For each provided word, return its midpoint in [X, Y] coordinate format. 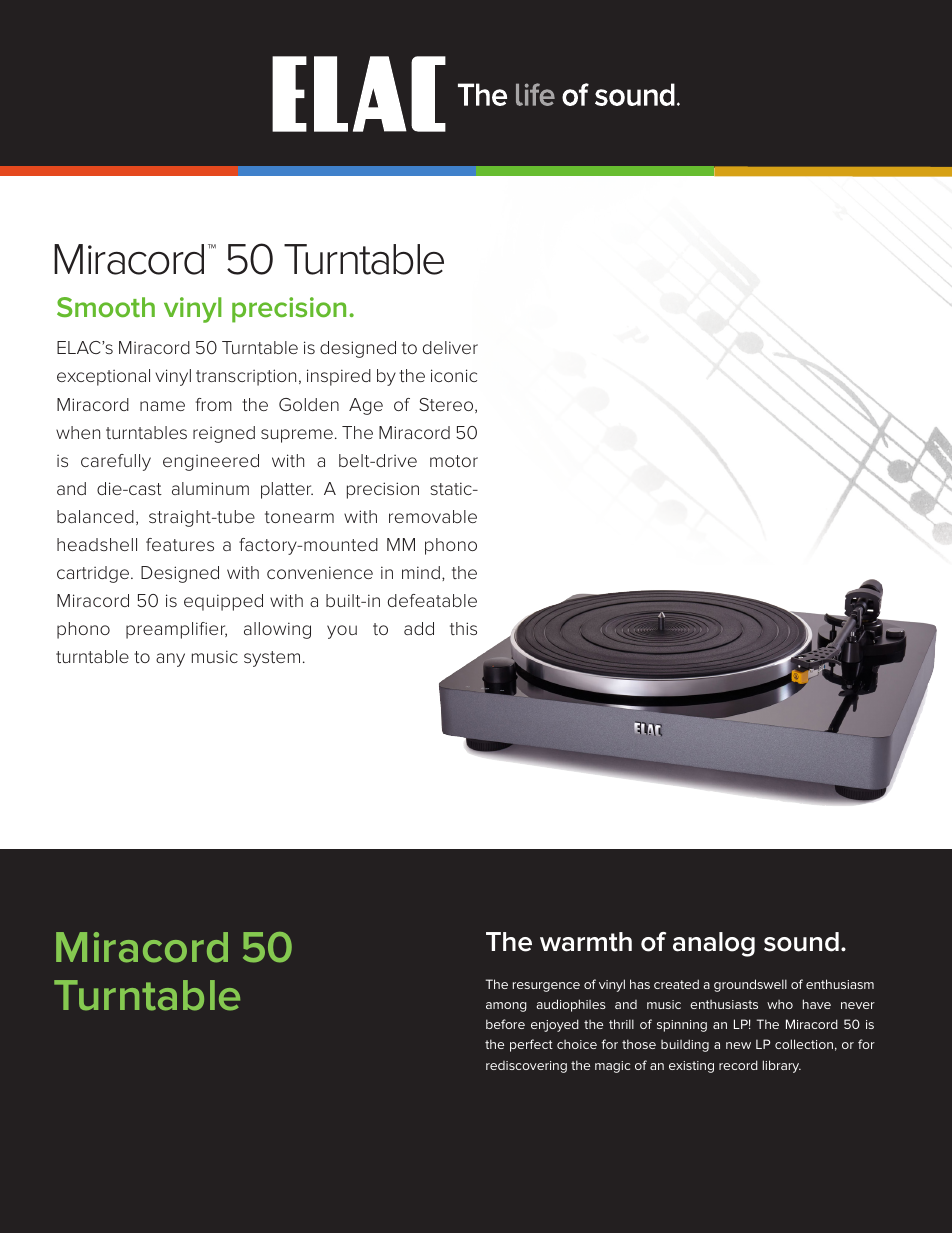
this [463, 628]
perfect [531, 1045]
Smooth [106, 307]
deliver [450, 347]
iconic [454, 375]
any [170, 660]
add [419, 628]
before [505, 1024]
